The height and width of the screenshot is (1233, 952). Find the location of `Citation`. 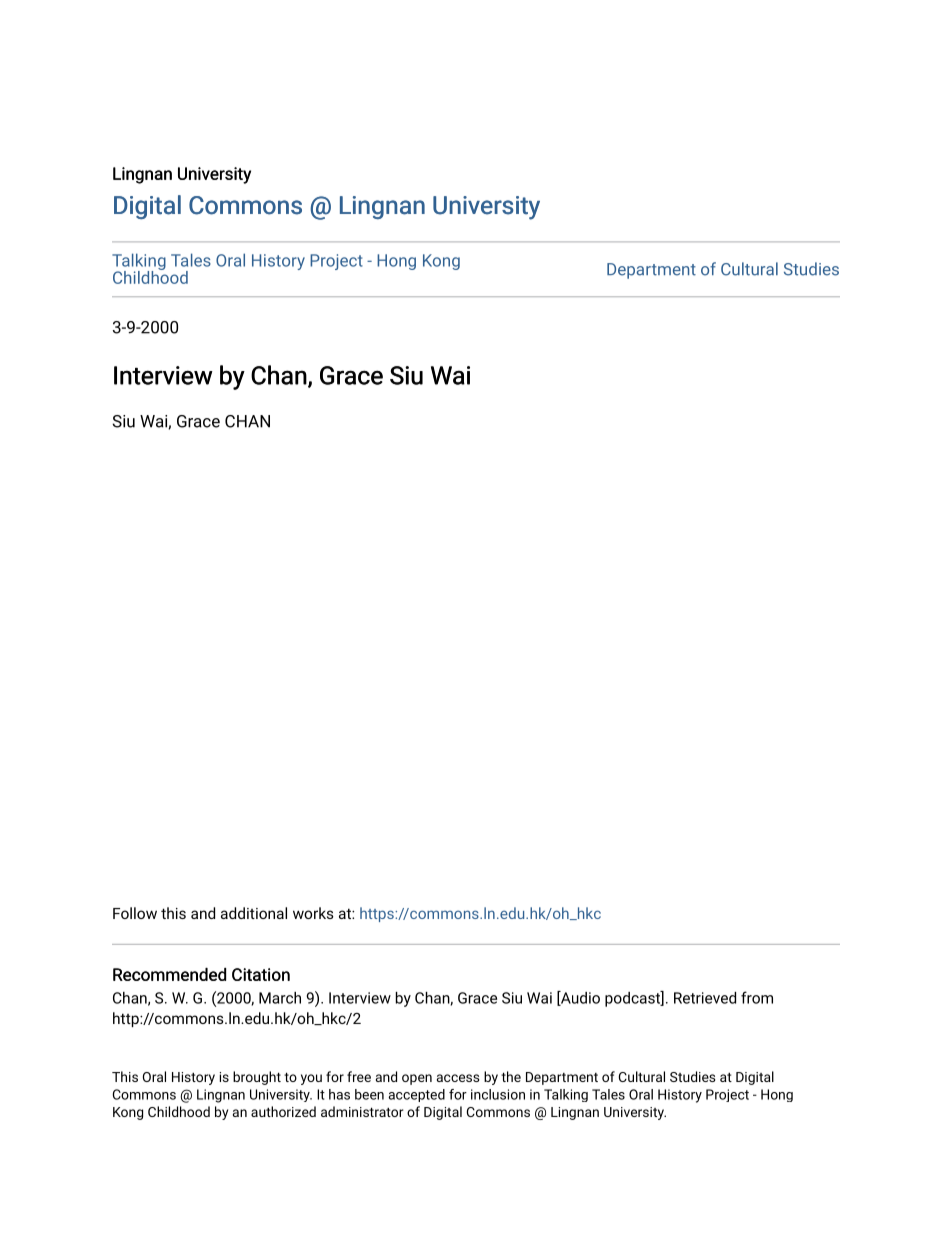

Citation is located at coordinates (261, 974).
